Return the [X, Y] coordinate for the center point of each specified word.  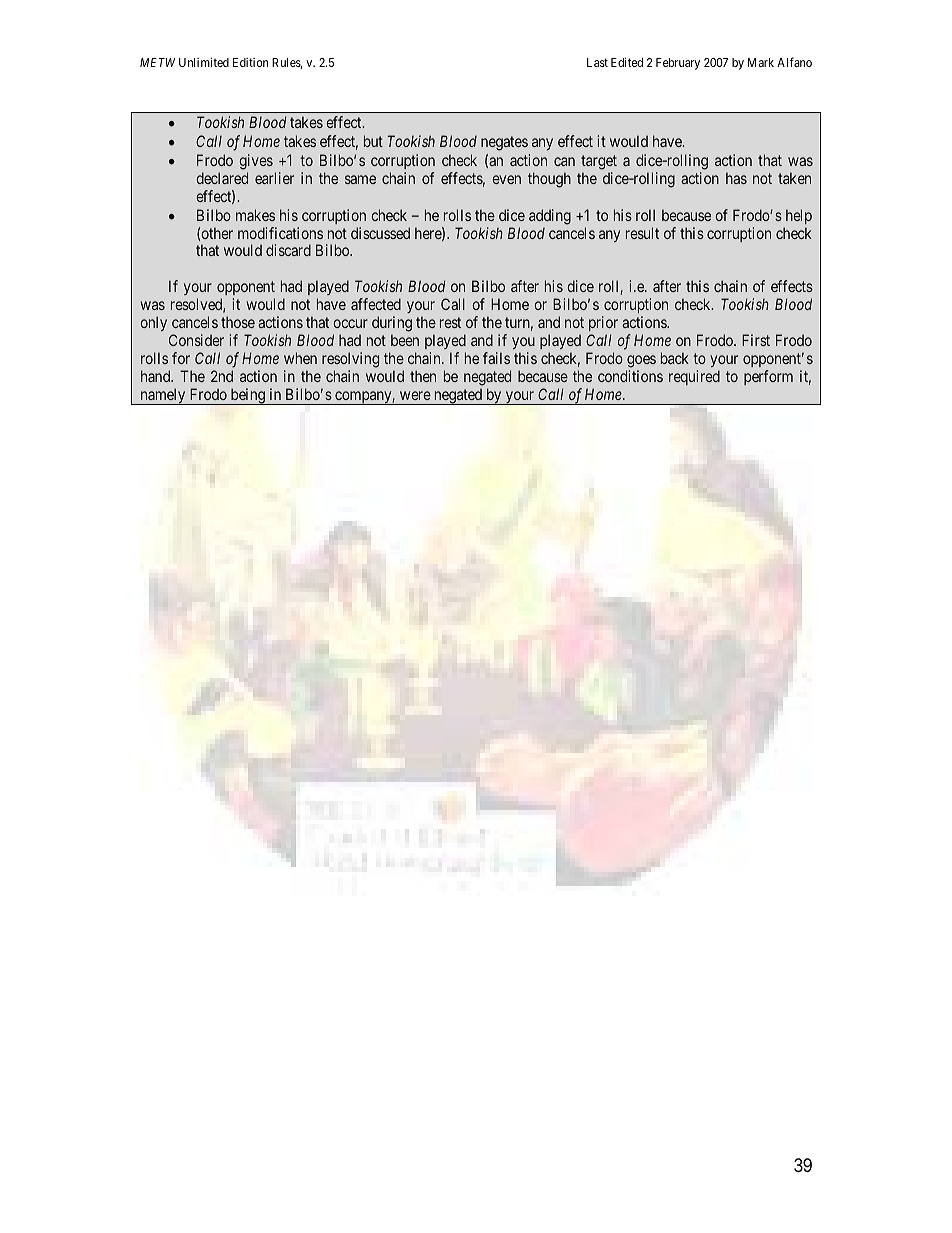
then [423, 376]
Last [597, 62]
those [238, 322]
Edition [250, 62]
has [736, 178]
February [678, 64]
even [506, 179]
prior [603, 323]
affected [376, 304]
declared [222, 178]
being [247, 396]
